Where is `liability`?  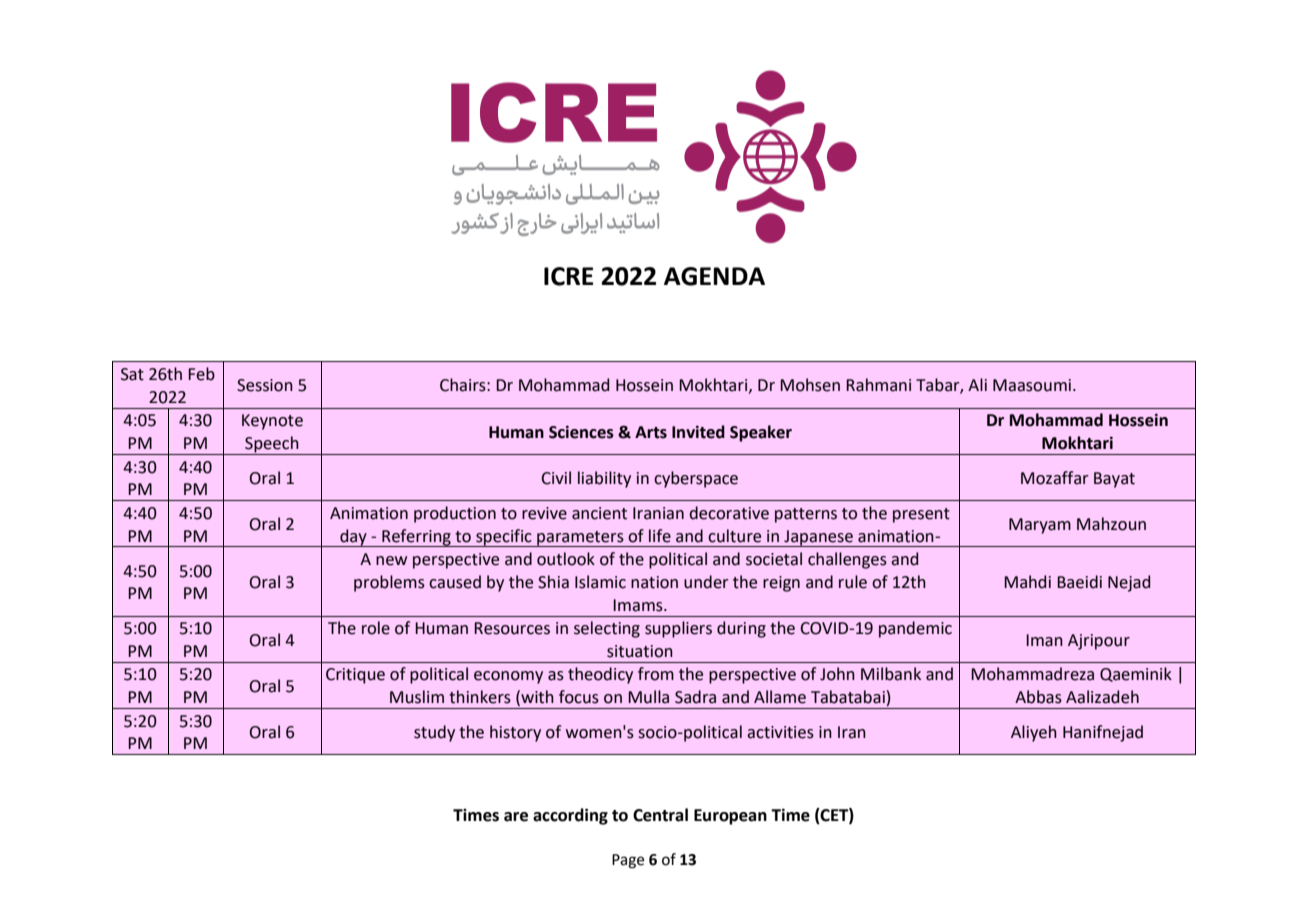
liability is located at coordinates (604, 479).
